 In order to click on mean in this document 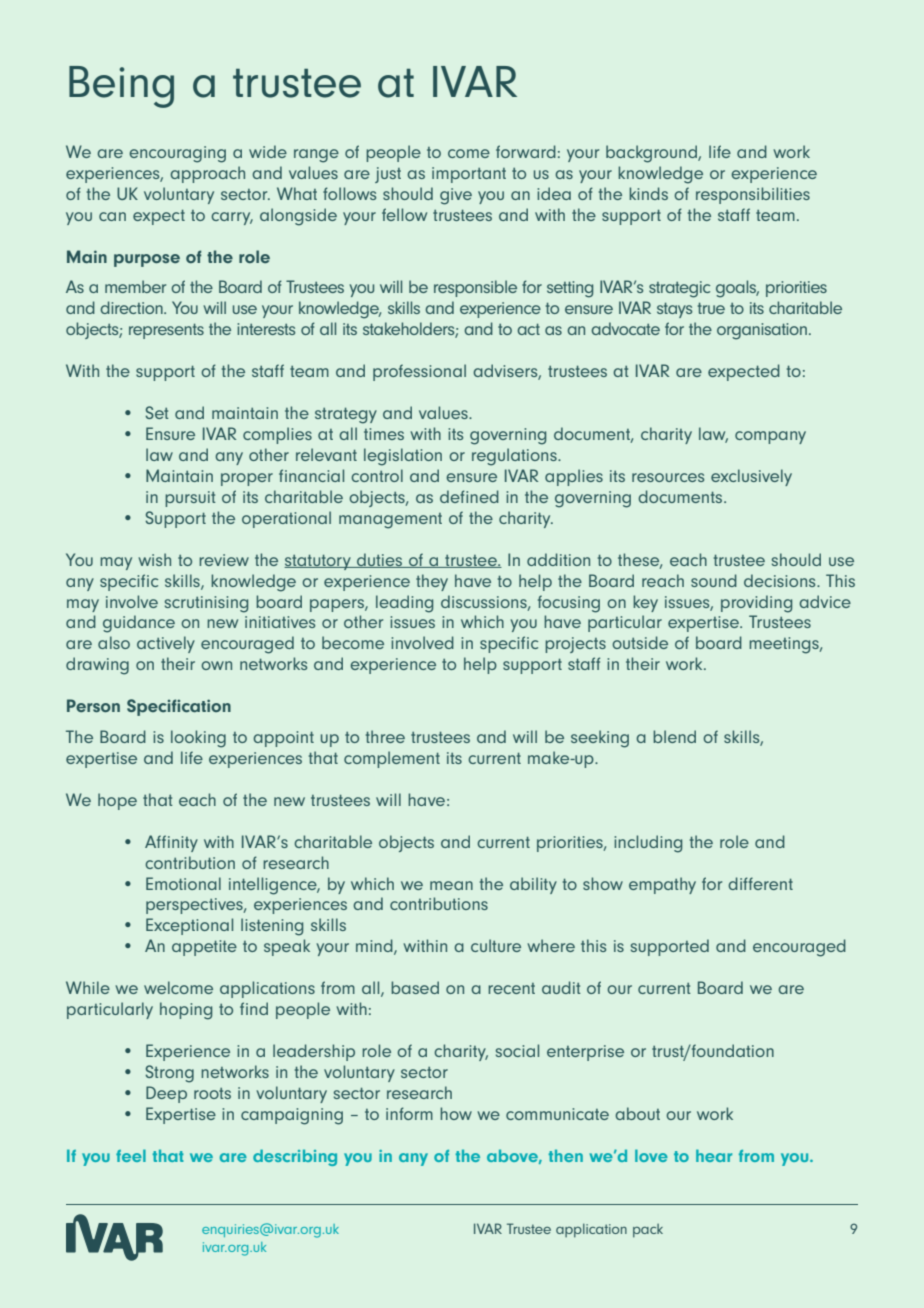, I will do `click(451, 885)`.
